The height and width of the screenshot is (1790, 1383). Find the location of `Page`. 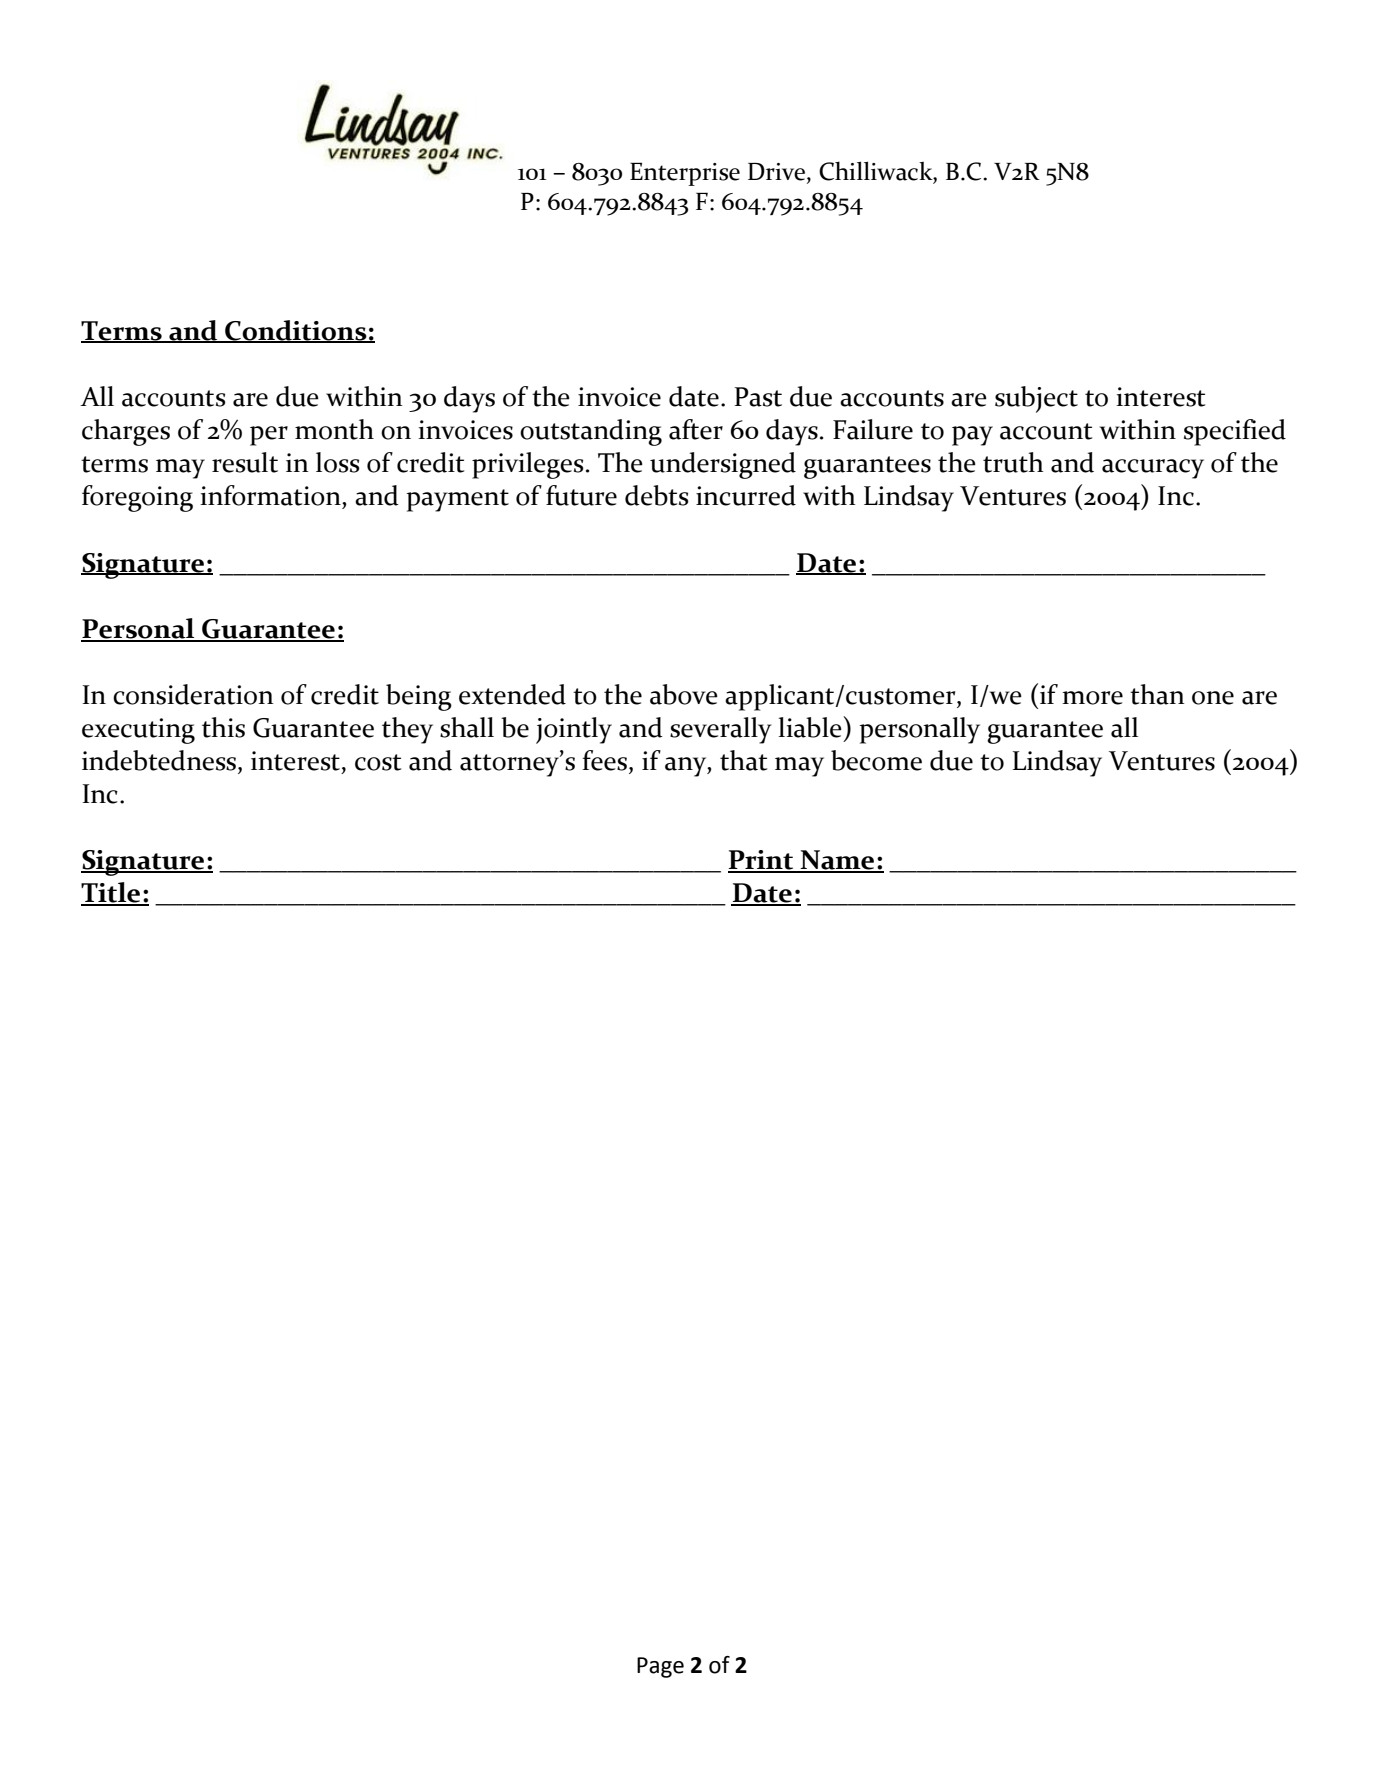

Page is located at coordinates (660, 1667).
